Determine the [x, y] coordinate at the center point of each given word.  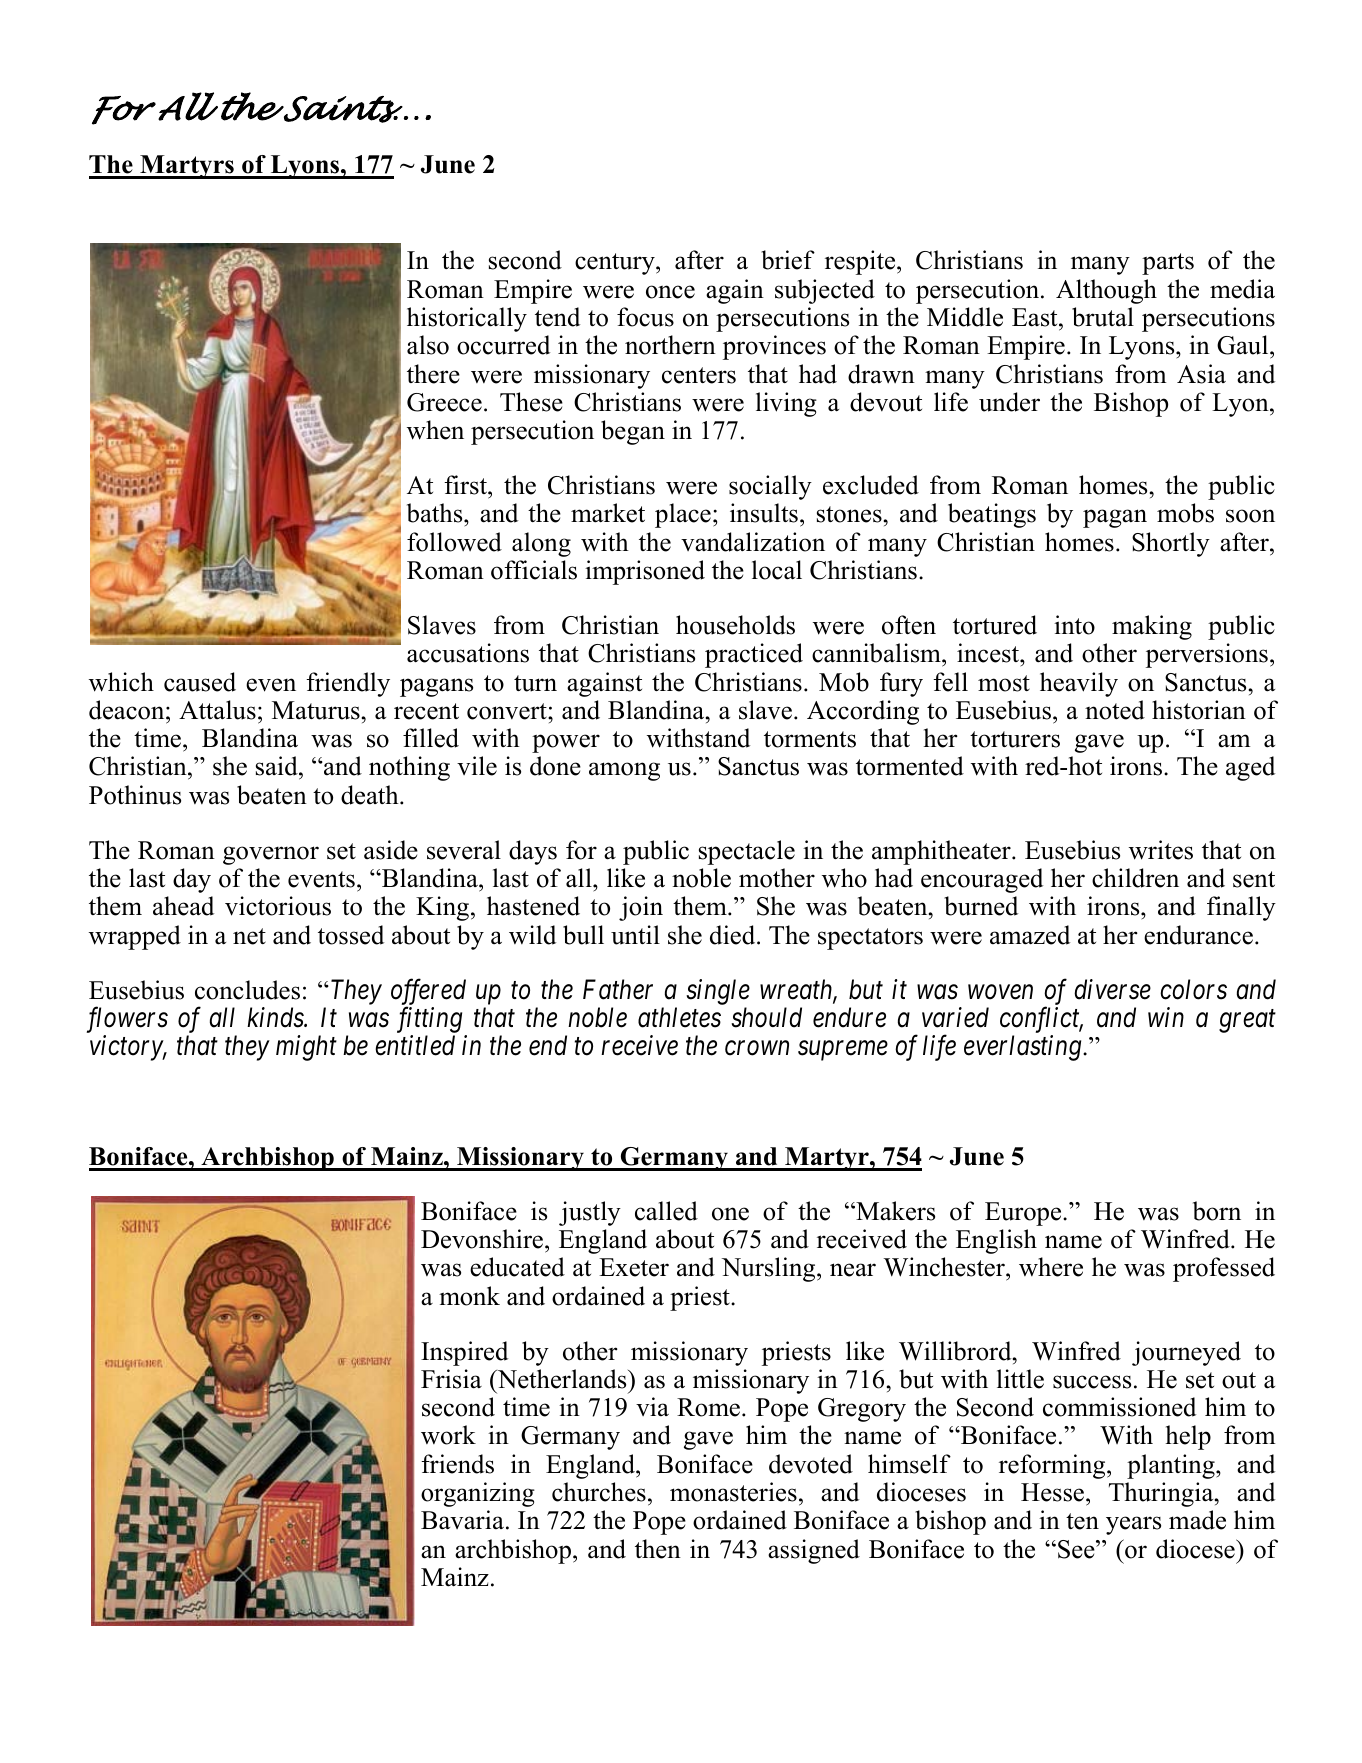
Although [1106, 291]
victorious [278, 906]
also [428, 345]
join [641, 908]
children [1135, 878]
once [670, 292]
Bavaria [462, 1520]
